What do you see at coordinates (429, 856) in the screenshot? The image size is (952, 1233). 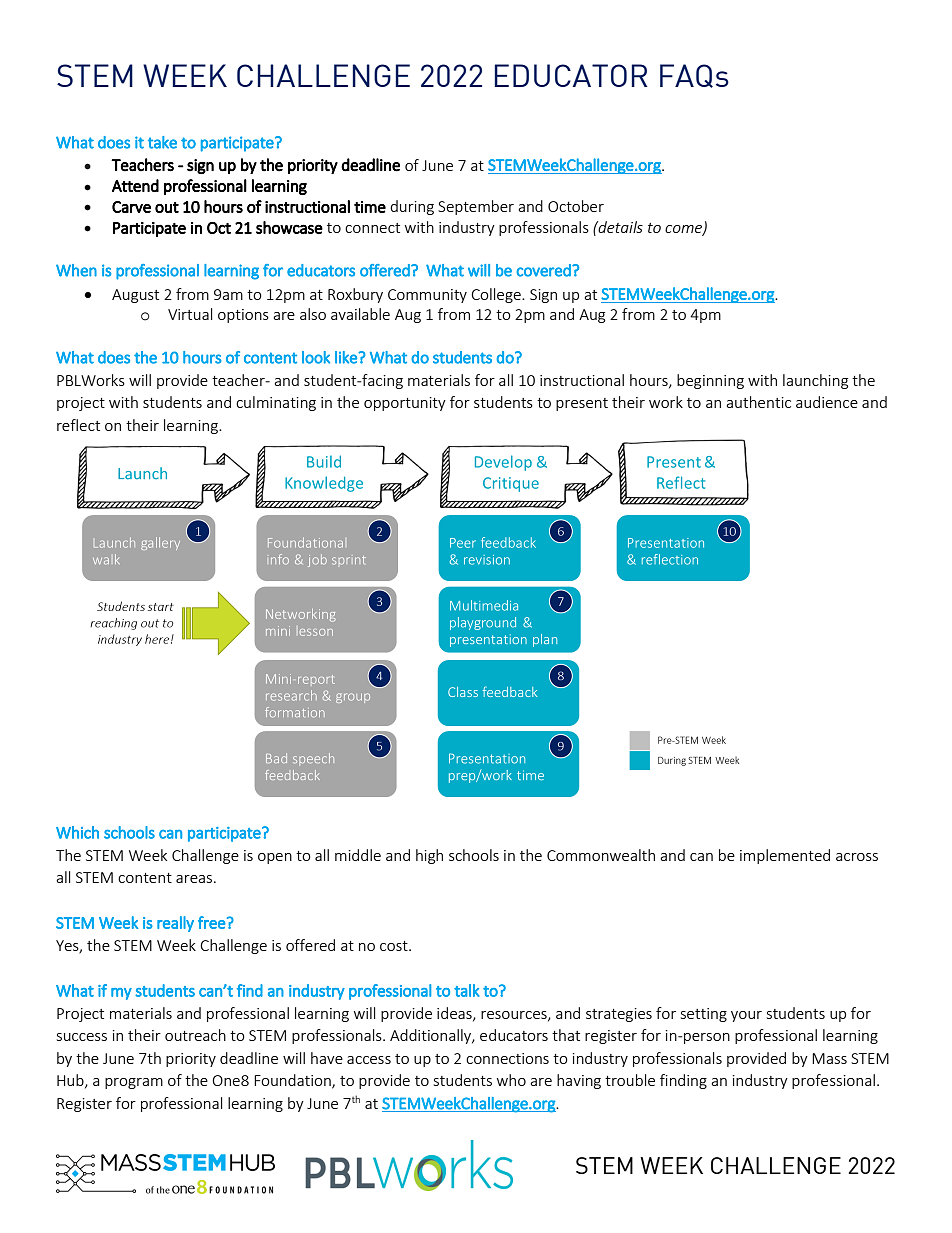 I see `high` at bounding box center [429, 856].
